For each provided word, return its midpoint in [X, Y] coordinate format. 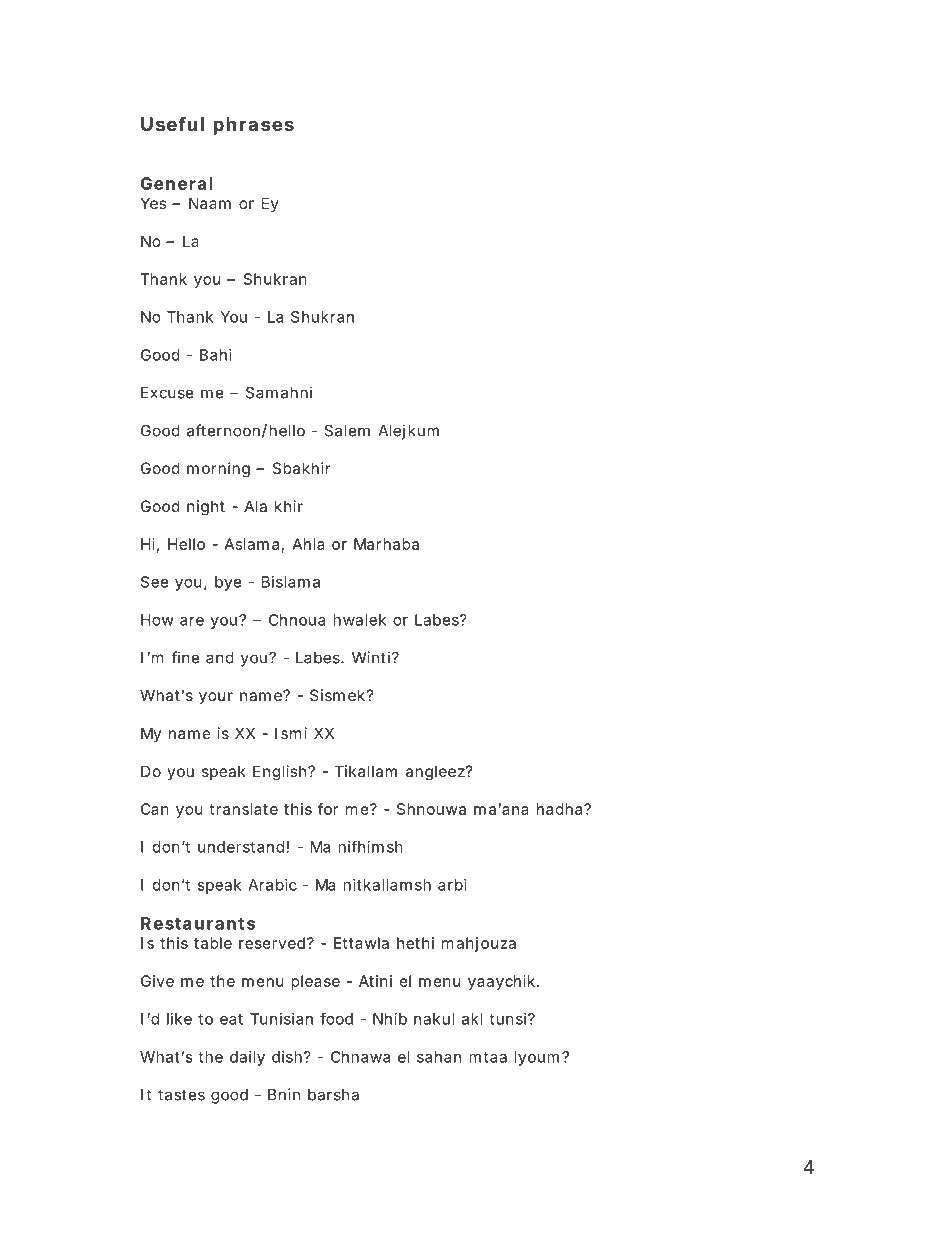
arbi [452, 885]
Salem [347, 430]
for [328, 809]
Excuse [167, 393]
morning [218, 470]
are [192, 621]
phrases [253, 126]
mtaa [488, 1057]
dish [288, 1057]
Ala [255, 506]
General [177, 183]
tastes [181, 1095]
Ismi [291, 733]
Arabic [272, 885]
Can [155, 809]
